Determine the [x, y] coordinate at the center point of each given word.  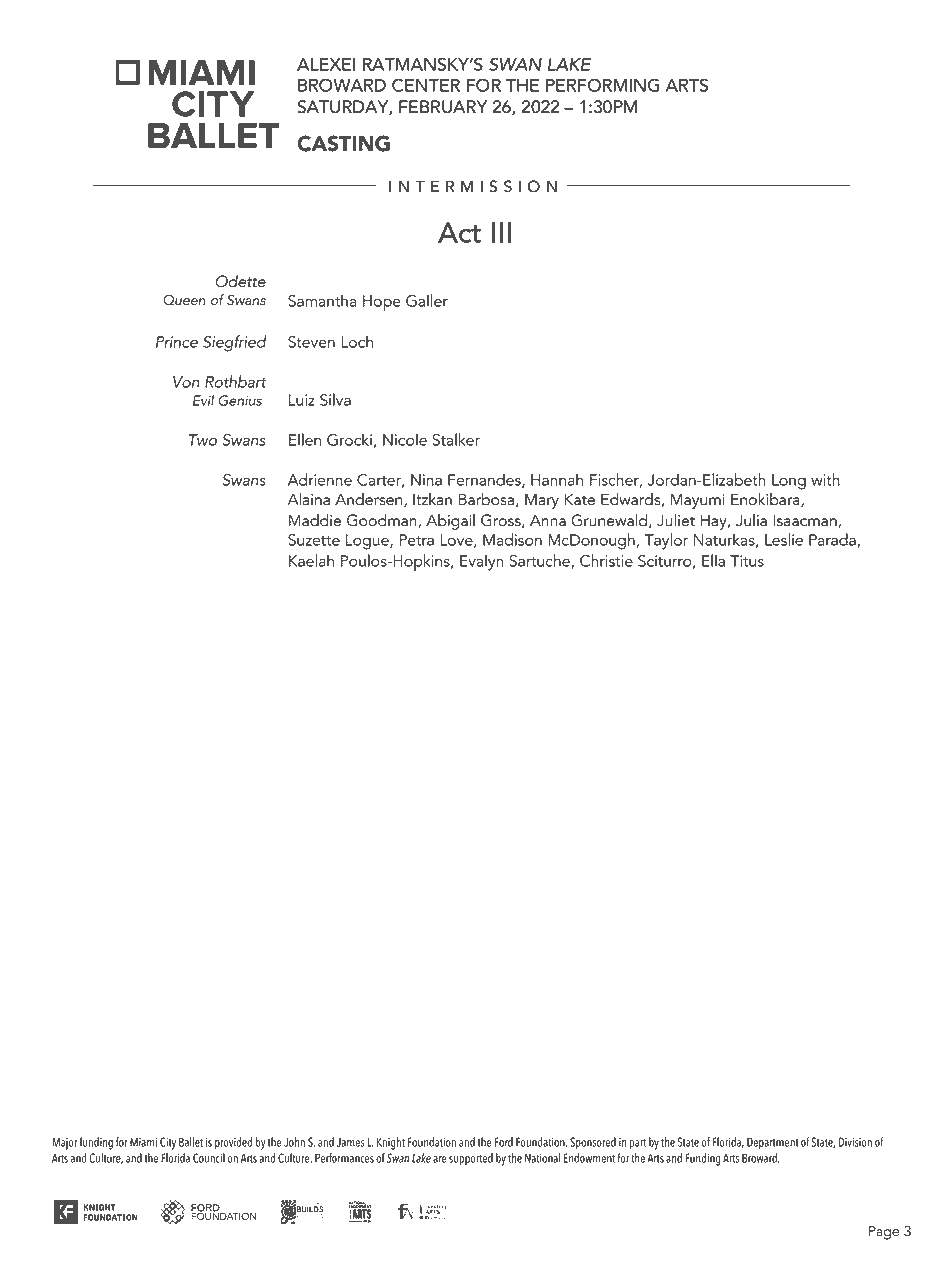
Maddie [315, 520]
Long [789, 482]
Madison [512, 539]
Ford [504, 1142]
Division [855, 1142]
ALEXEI [326, 64]
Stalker [456, 439]
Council [209, 1158]
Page [884, 1233]
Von [186, 382]
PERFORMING [603, 85]
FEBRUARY [443, 107]
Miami [143, 1142]
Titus [747, 561]
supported [471, 1159]
